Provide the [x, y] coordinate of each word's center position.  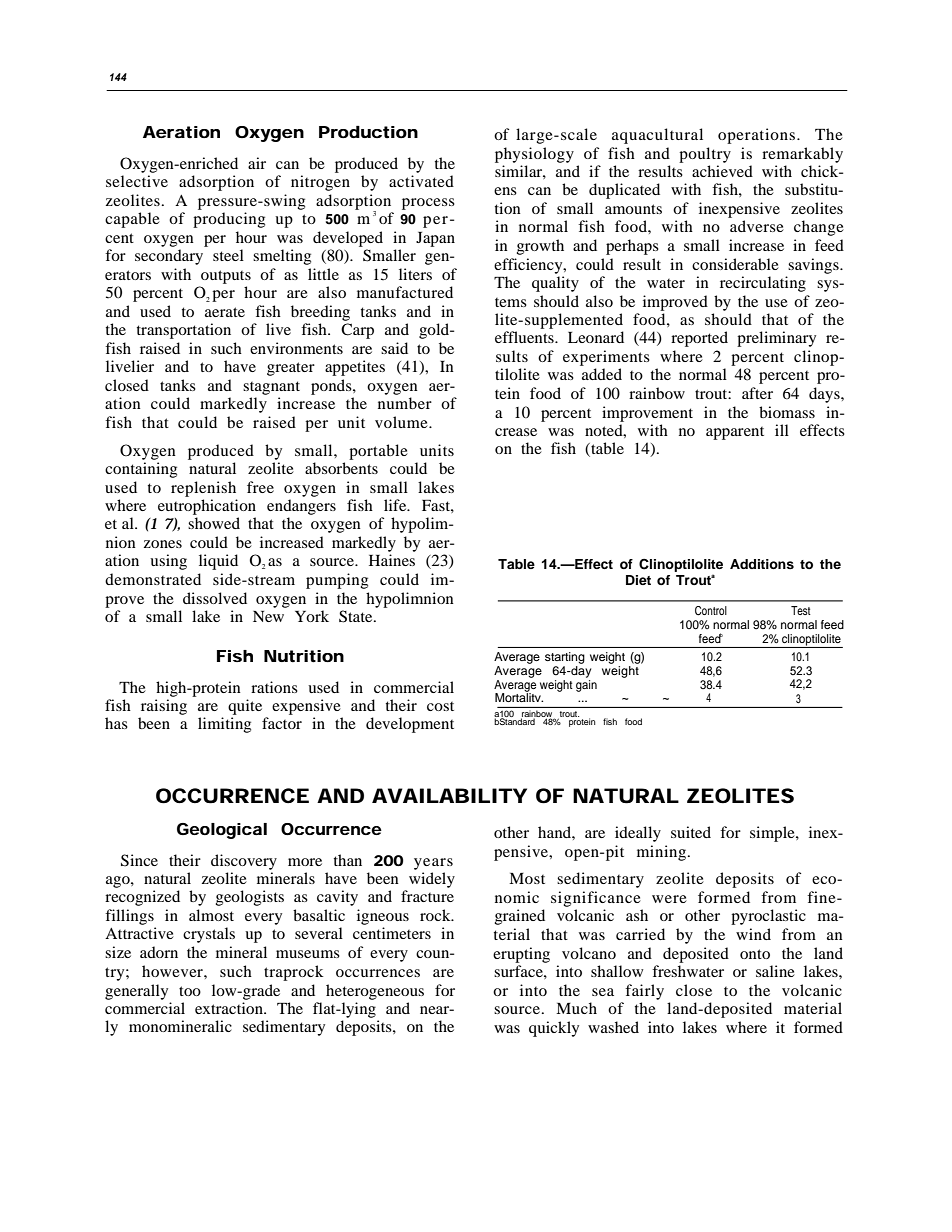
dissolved [215, 598]
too [190, 991]
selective [137, 181]
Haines [392, 560]
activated [421, 181]
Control [711, 611]
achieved [722, 171]
